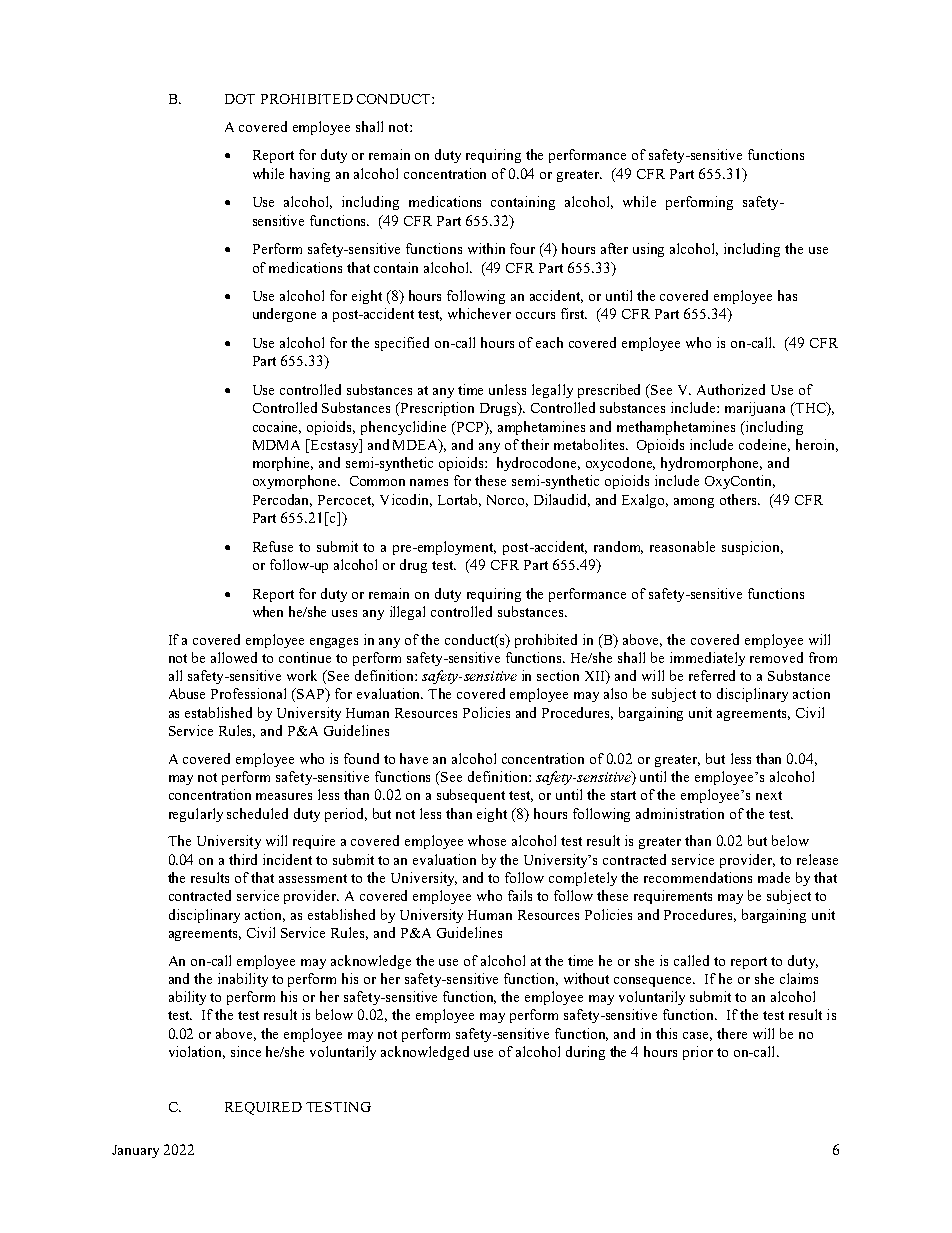 Image resolution: width=952 pixels, height=1233 pixels. What do you see at coordinates (769, 795) in the document?
I see `next` at bounding box center [769, 795].
